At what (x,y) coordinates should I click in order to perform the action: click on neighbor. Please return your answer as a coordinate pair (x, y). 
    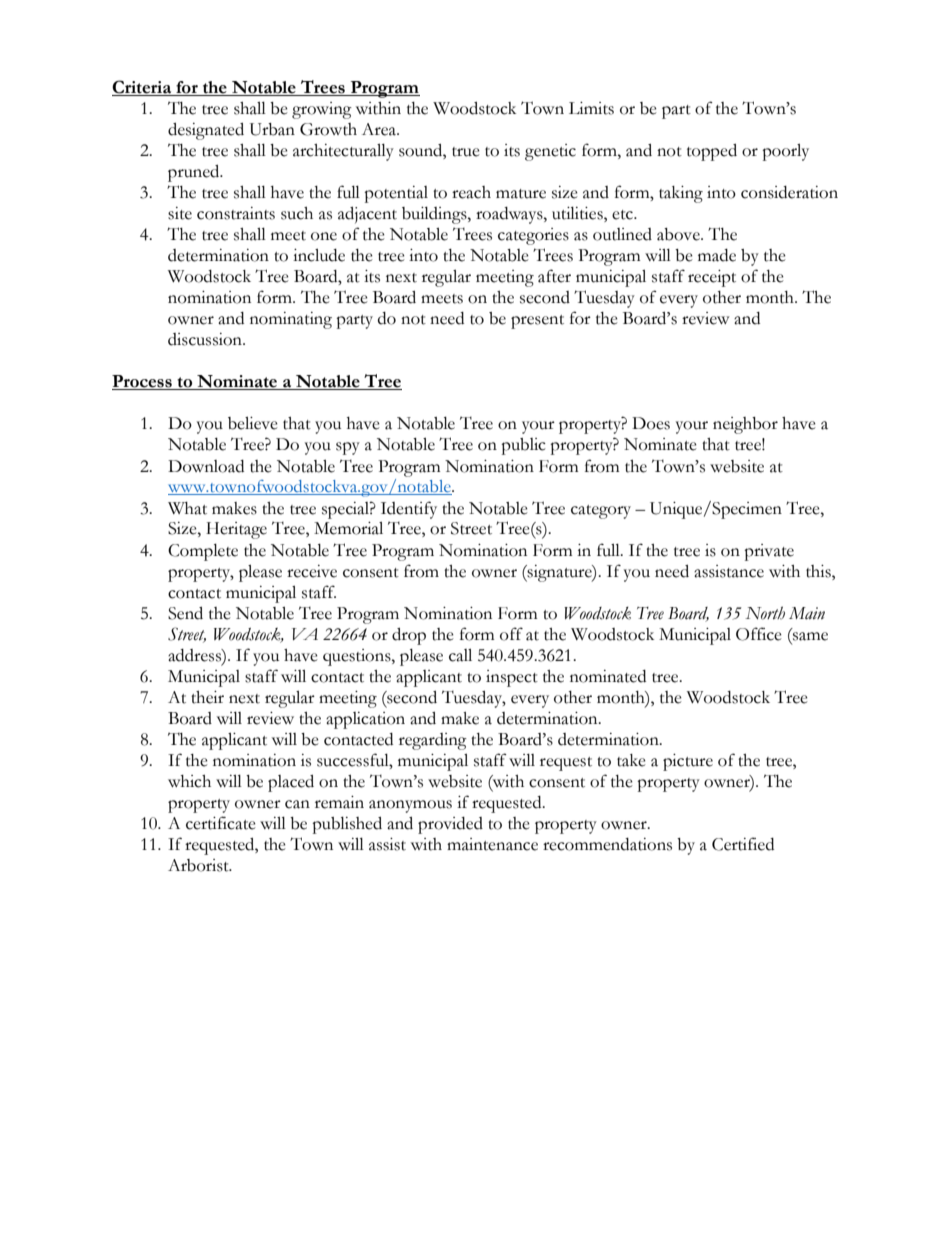
    Looking at the image, I should click on (745, 425).
